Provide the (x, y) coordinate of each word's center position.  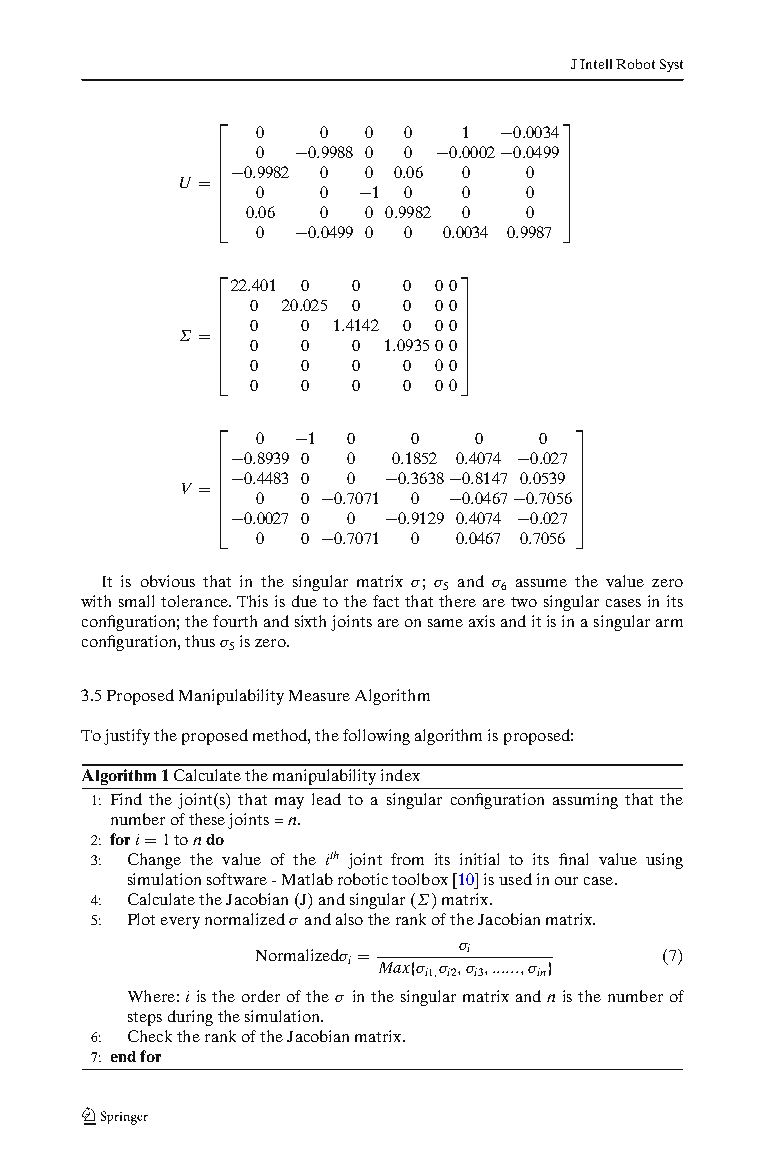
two (524, 602)
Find (126, 799)
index (400, 775)
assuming (585, 801)
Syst (671, 65)
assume (541, 583)
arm (669, 623)
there (457, 601)
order (261, 996)
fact (386, 601)
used (515, 879)
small (136, 601)
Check (150, 1036)
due (304, 601)
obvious (168, 581)
